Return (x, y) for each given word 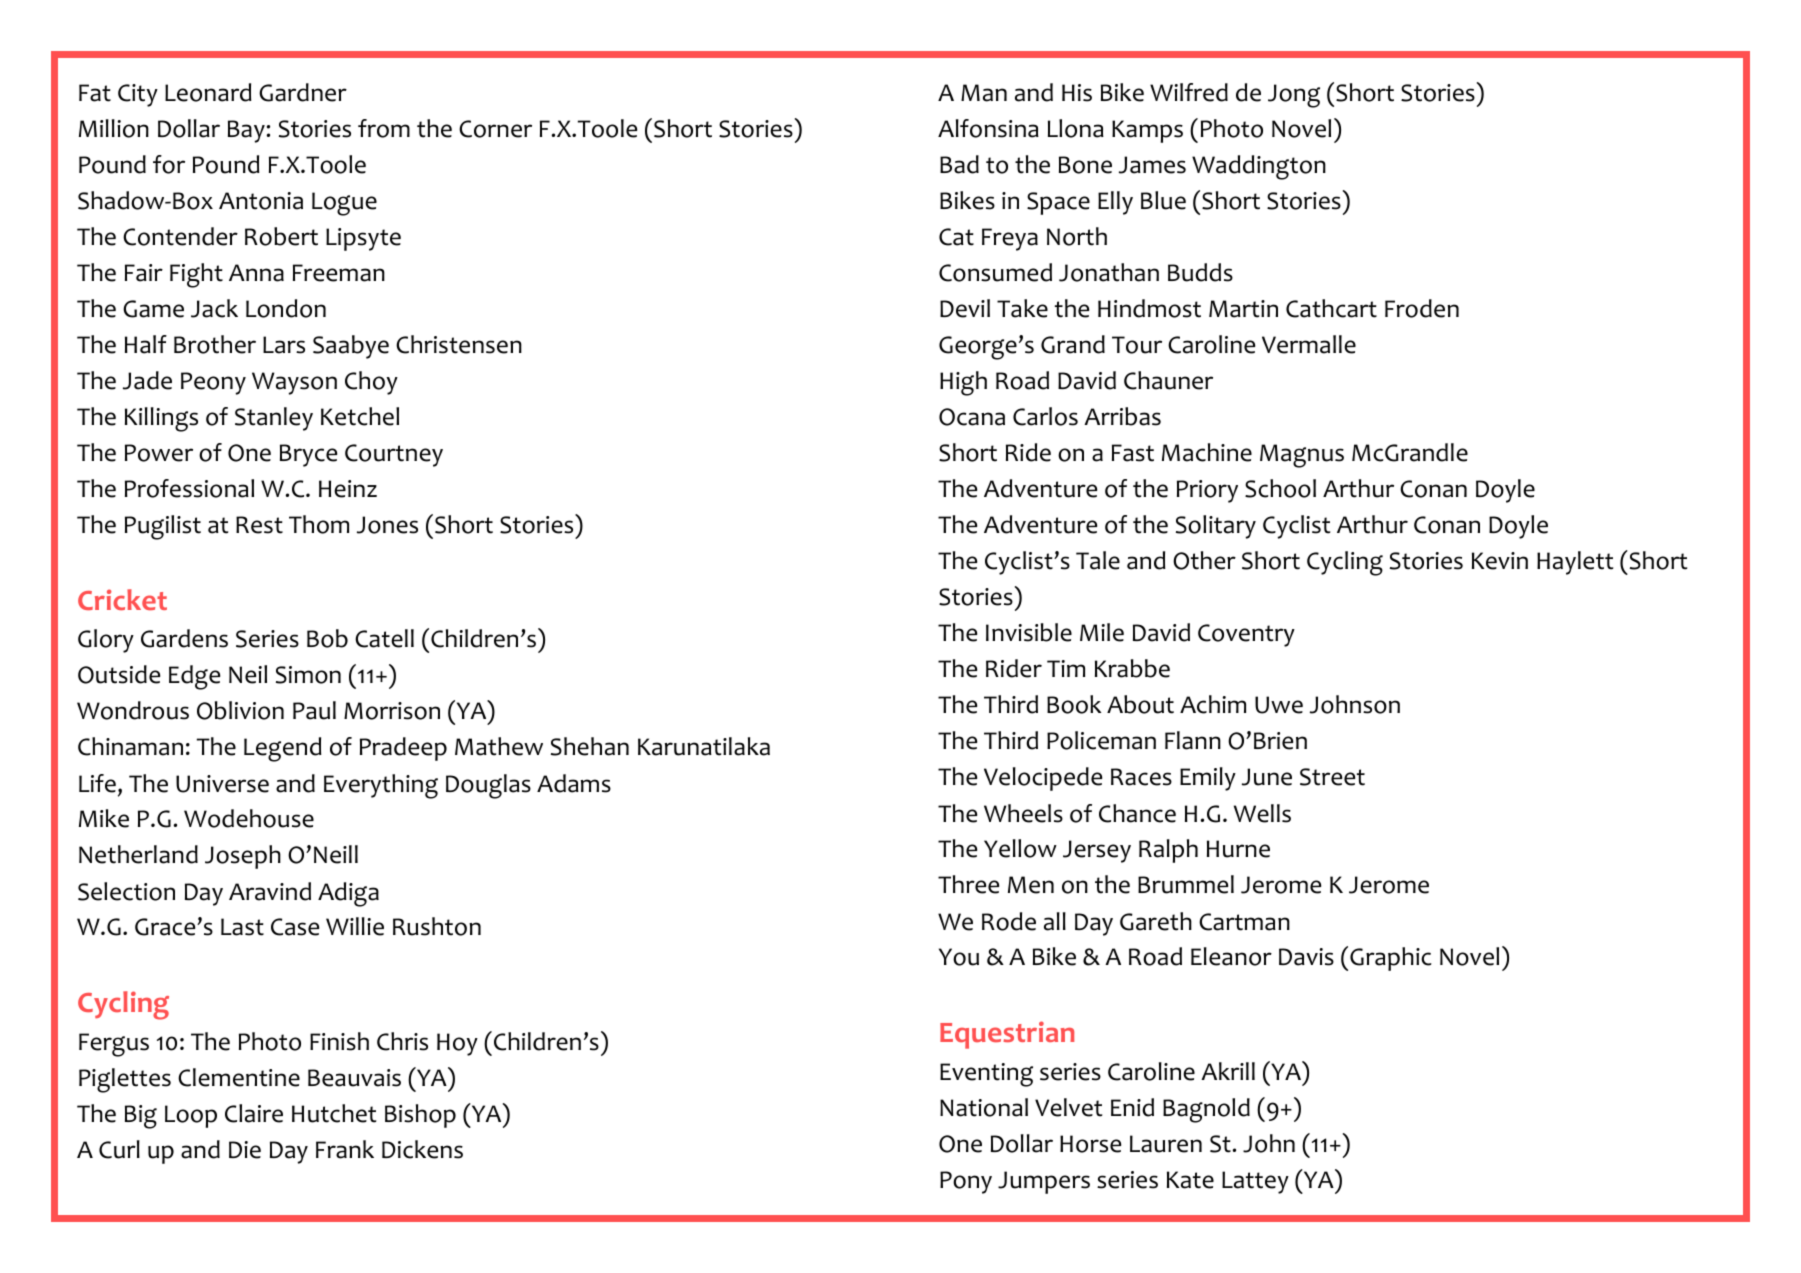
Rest (259, 525)
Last (242, 927)
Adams (574, 783)
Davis (1306, 957)
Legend (282, 749)
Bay (246, 131)
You (959, 957)
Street (1332, 777)
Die (245, 1150)
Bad (959, 164)
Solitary (1216, 527)
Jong (1294, 96)
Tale (1098, 560)
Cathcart (1331, 308)
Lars (284, 345)
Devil (965, 308)
